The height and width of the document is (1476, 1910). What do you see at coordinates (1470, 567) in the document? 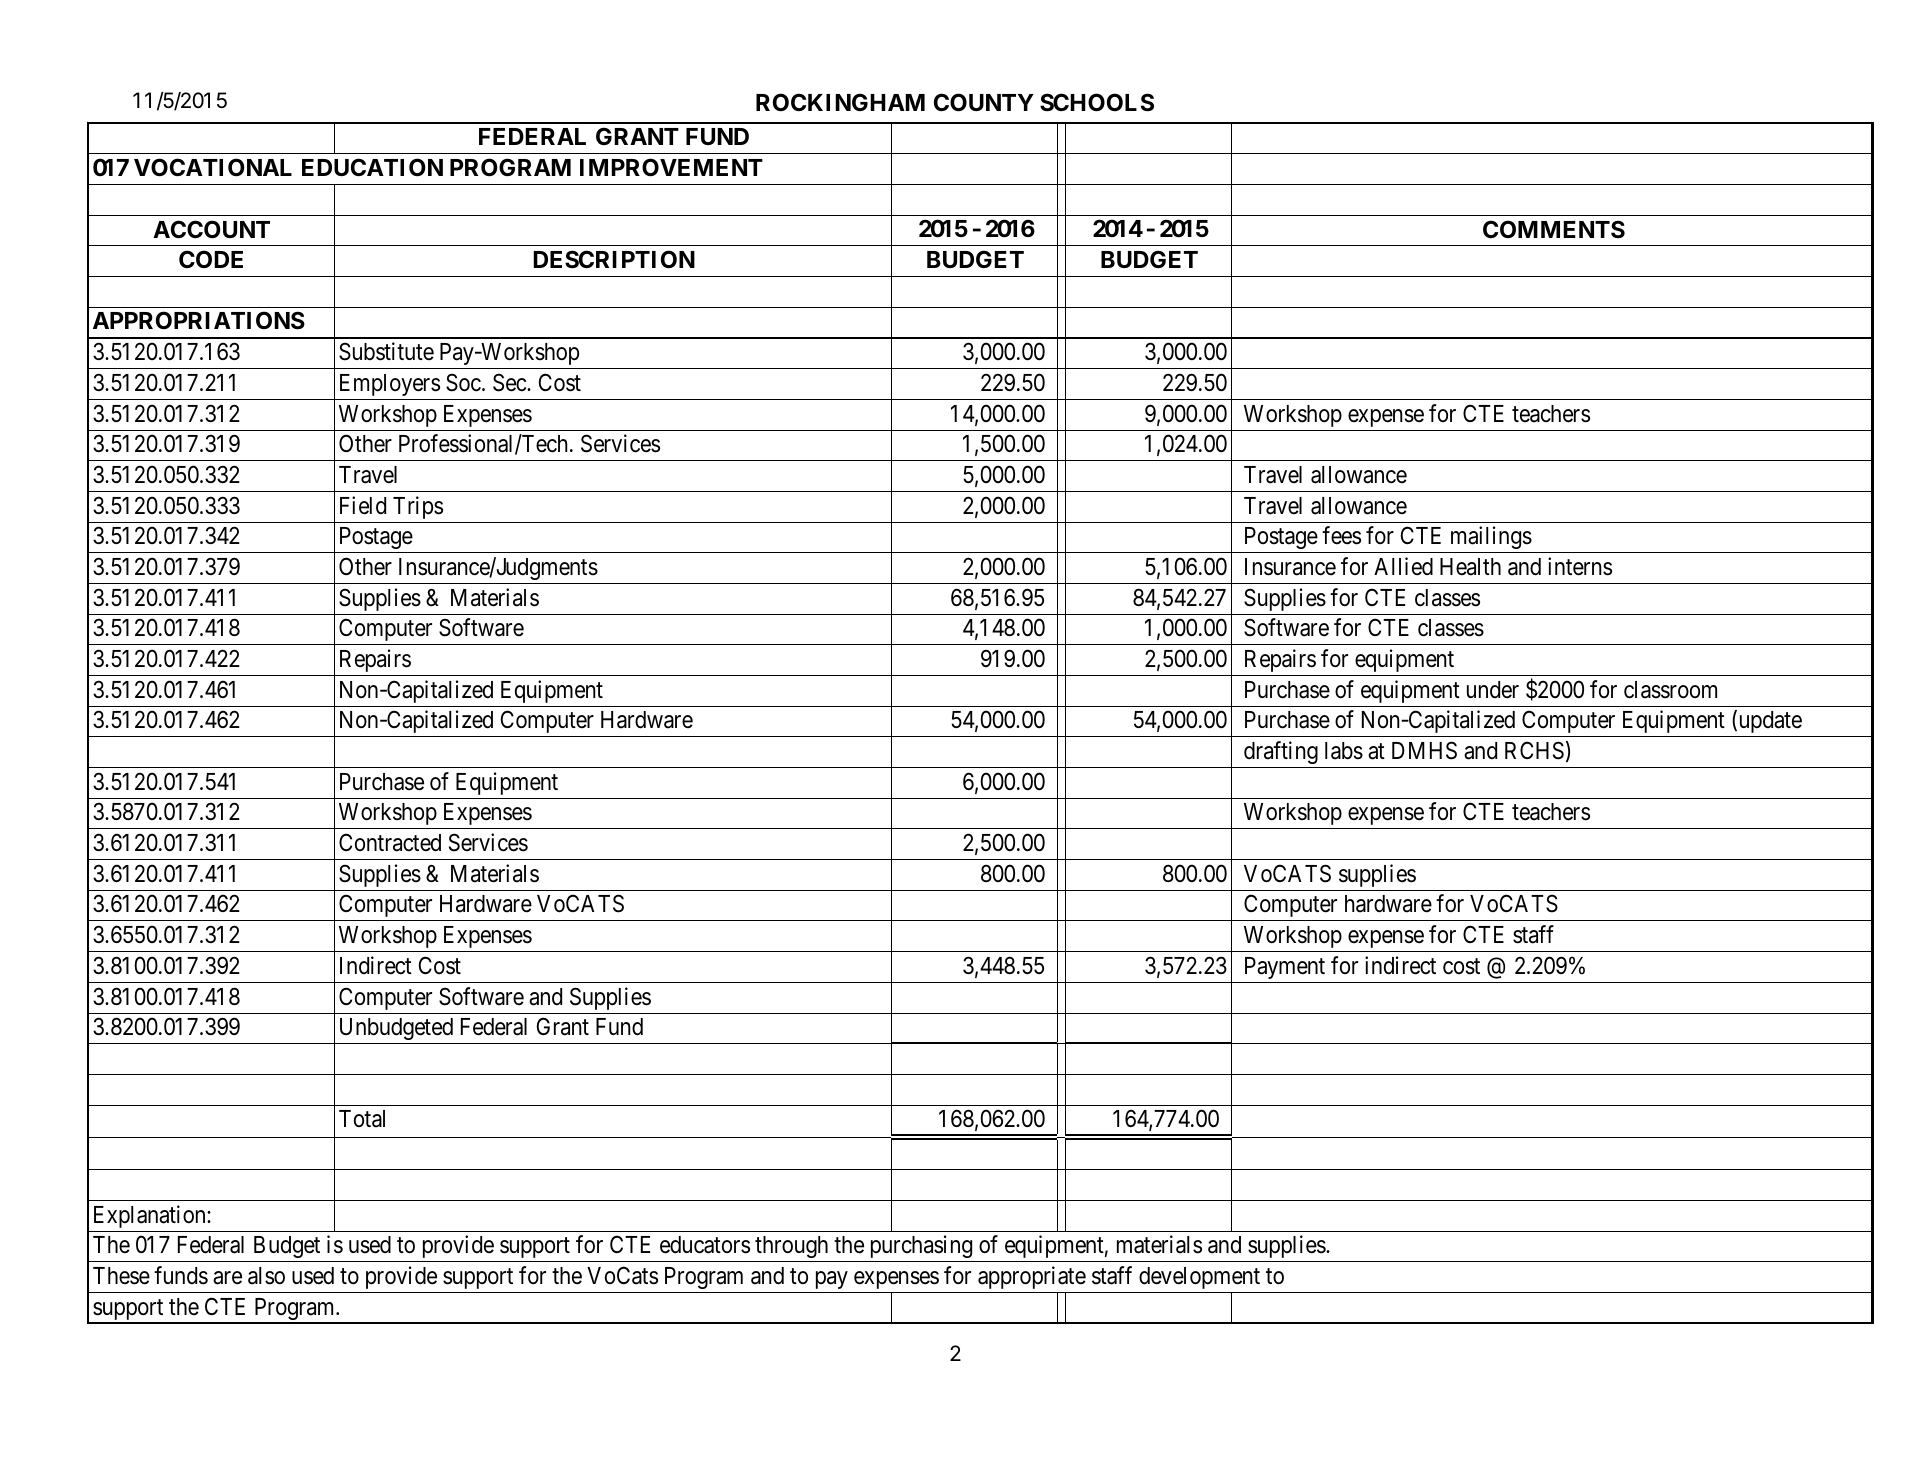
I see `Health` at bounding box center [1470, 567].
